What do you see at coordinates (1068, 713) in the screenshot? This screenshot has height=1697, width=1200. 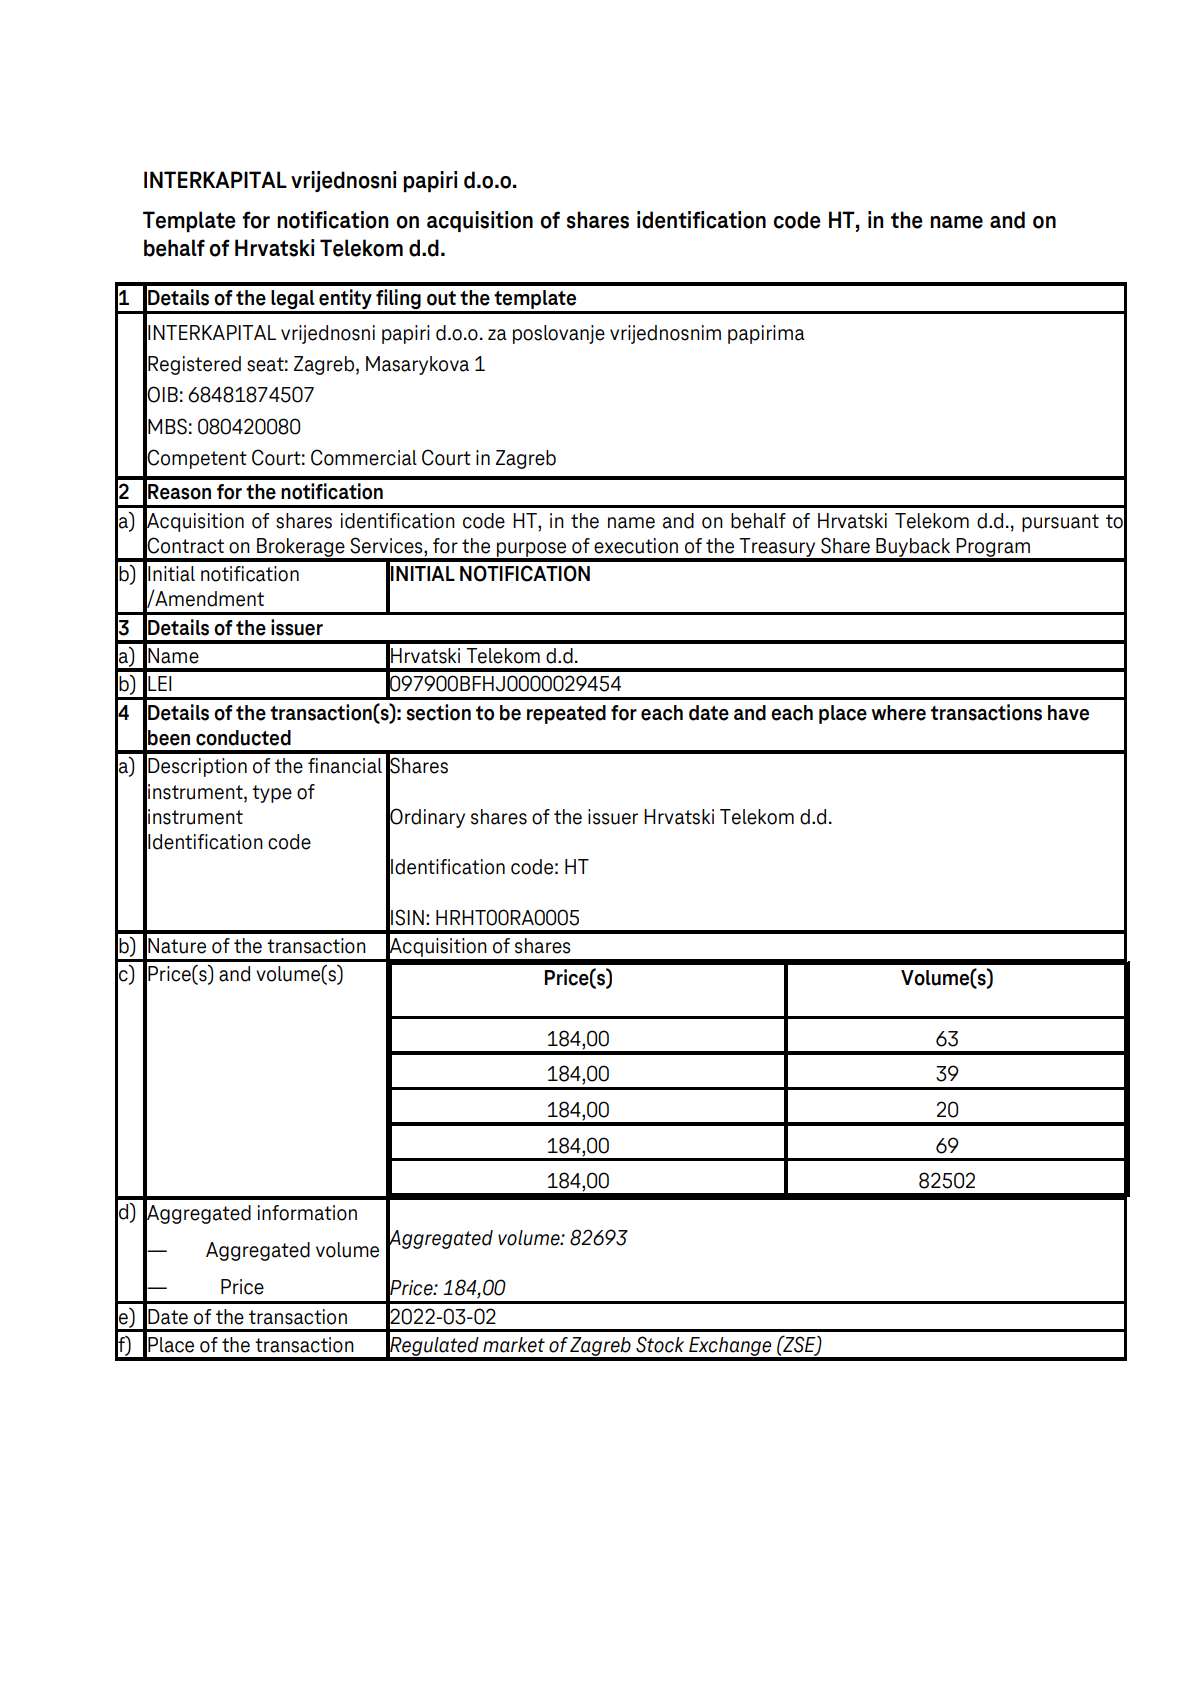 I see `have` at bounding box center [1068, 713].
